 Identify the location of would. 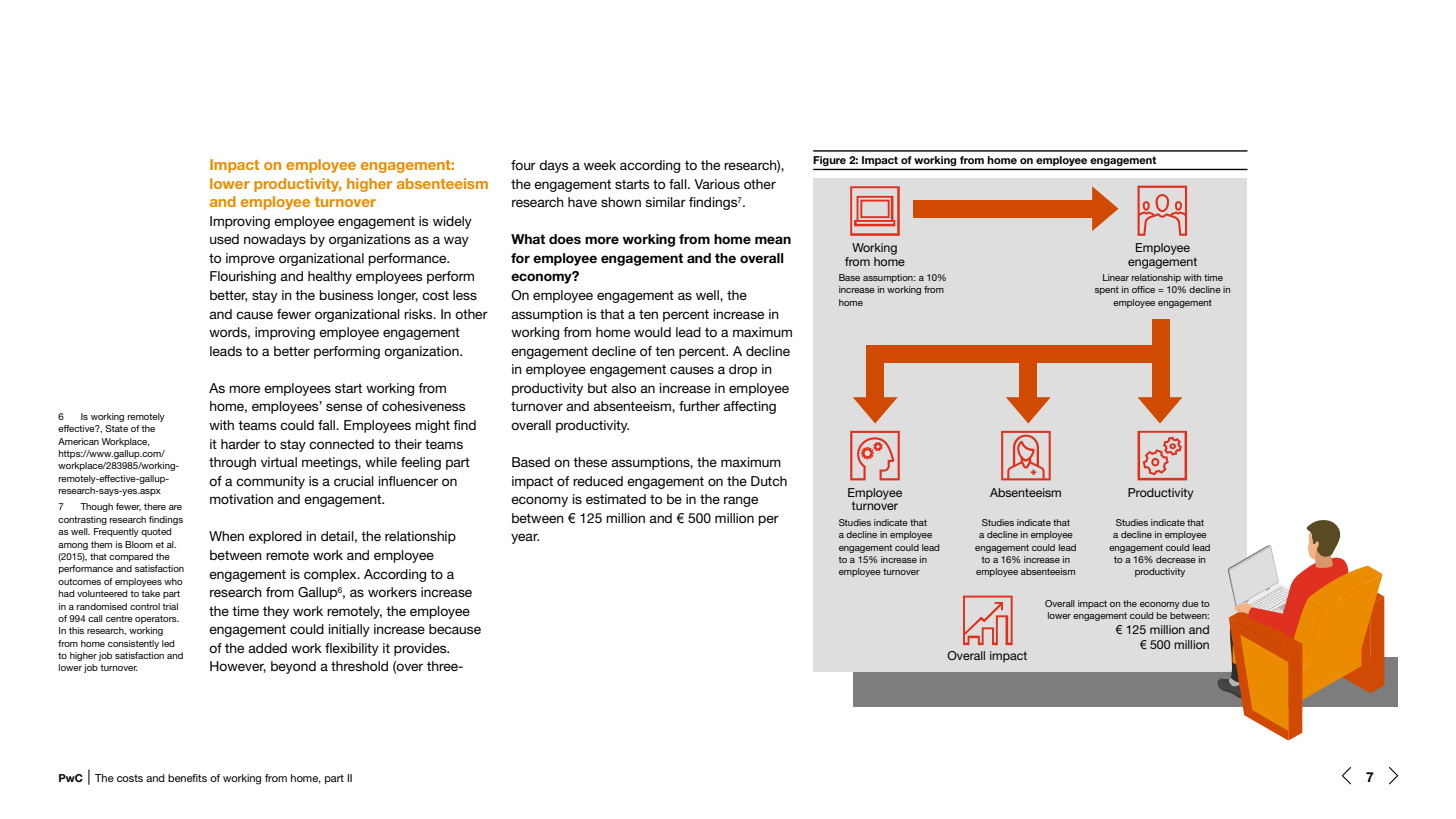
(652, 332).
